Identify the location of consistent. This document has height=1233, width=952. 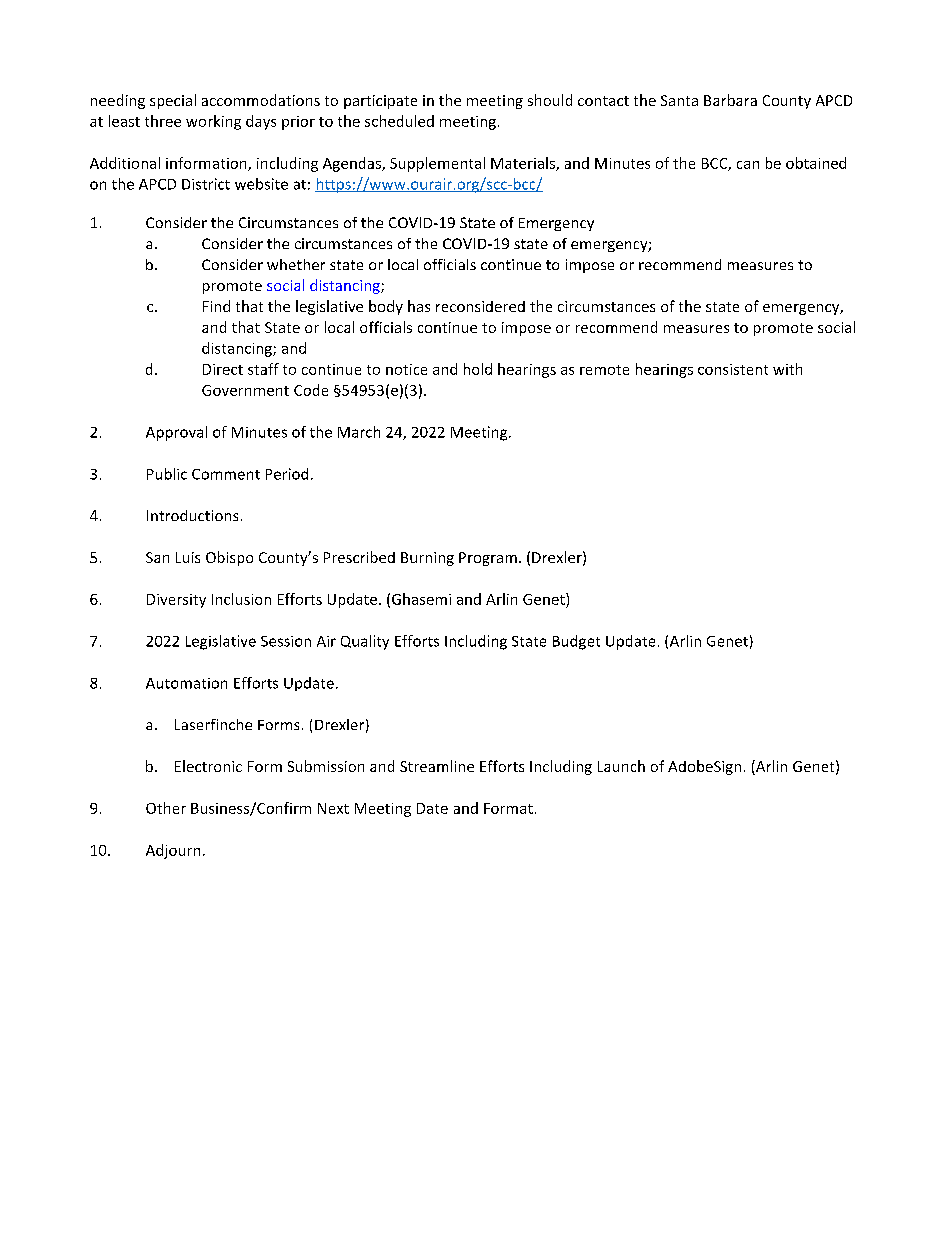
(733, 369).
